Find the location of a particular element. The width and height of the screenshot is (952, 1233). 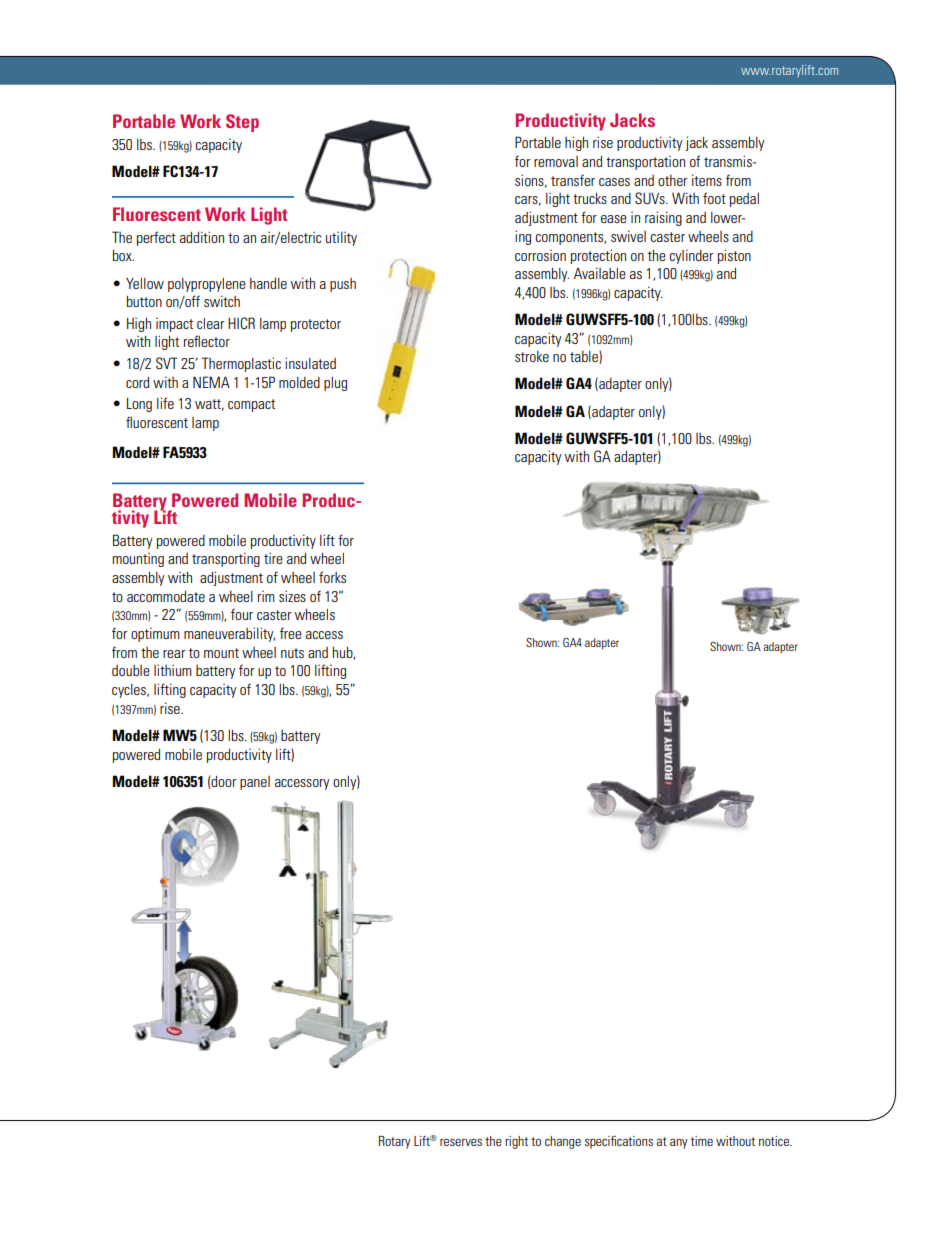

time is located at coordinates (702, 1141).
